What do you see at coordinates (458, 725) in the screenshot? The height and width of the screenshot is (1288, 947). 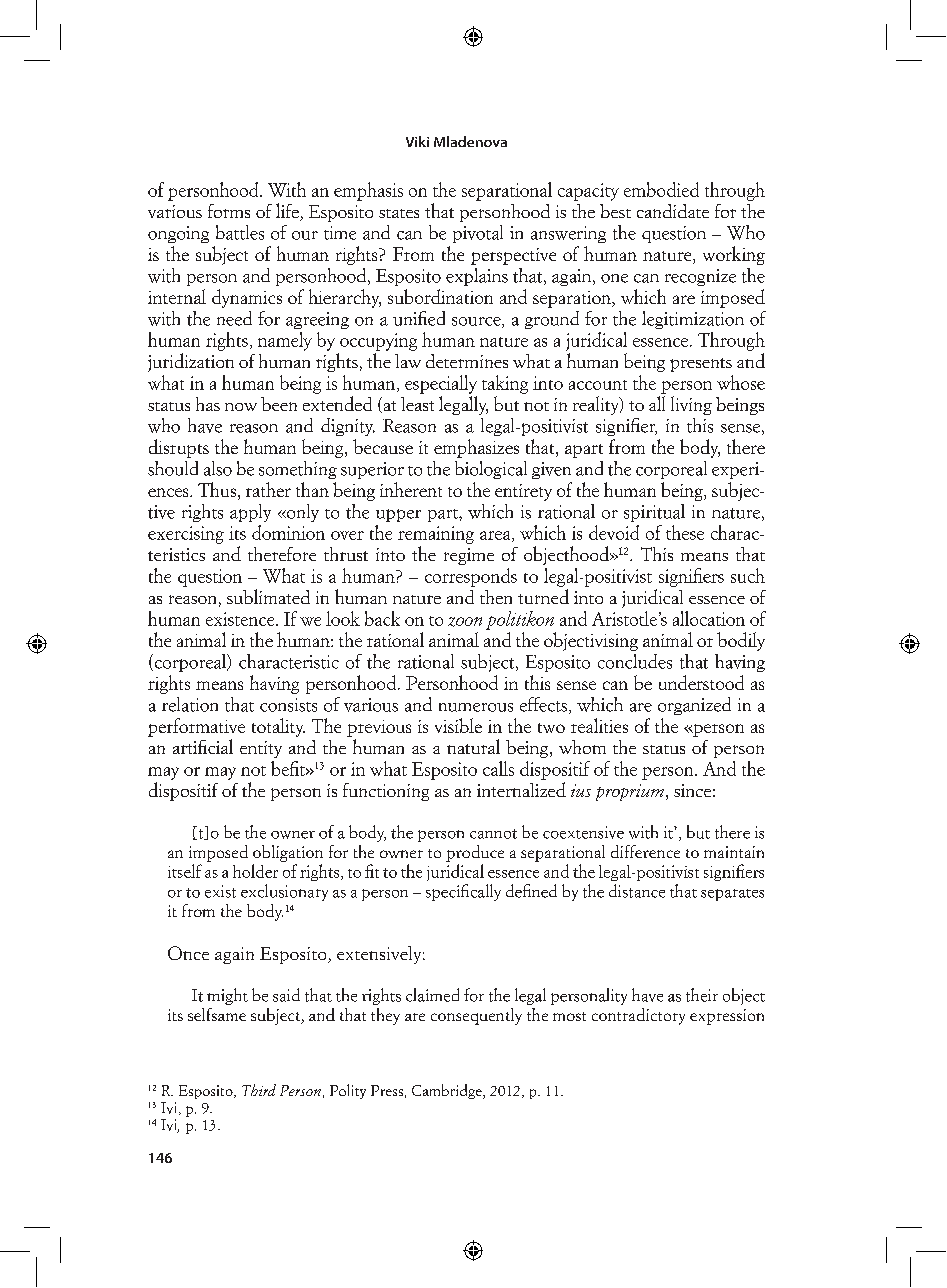 I see `visible` at bounding box center [458, 725].
